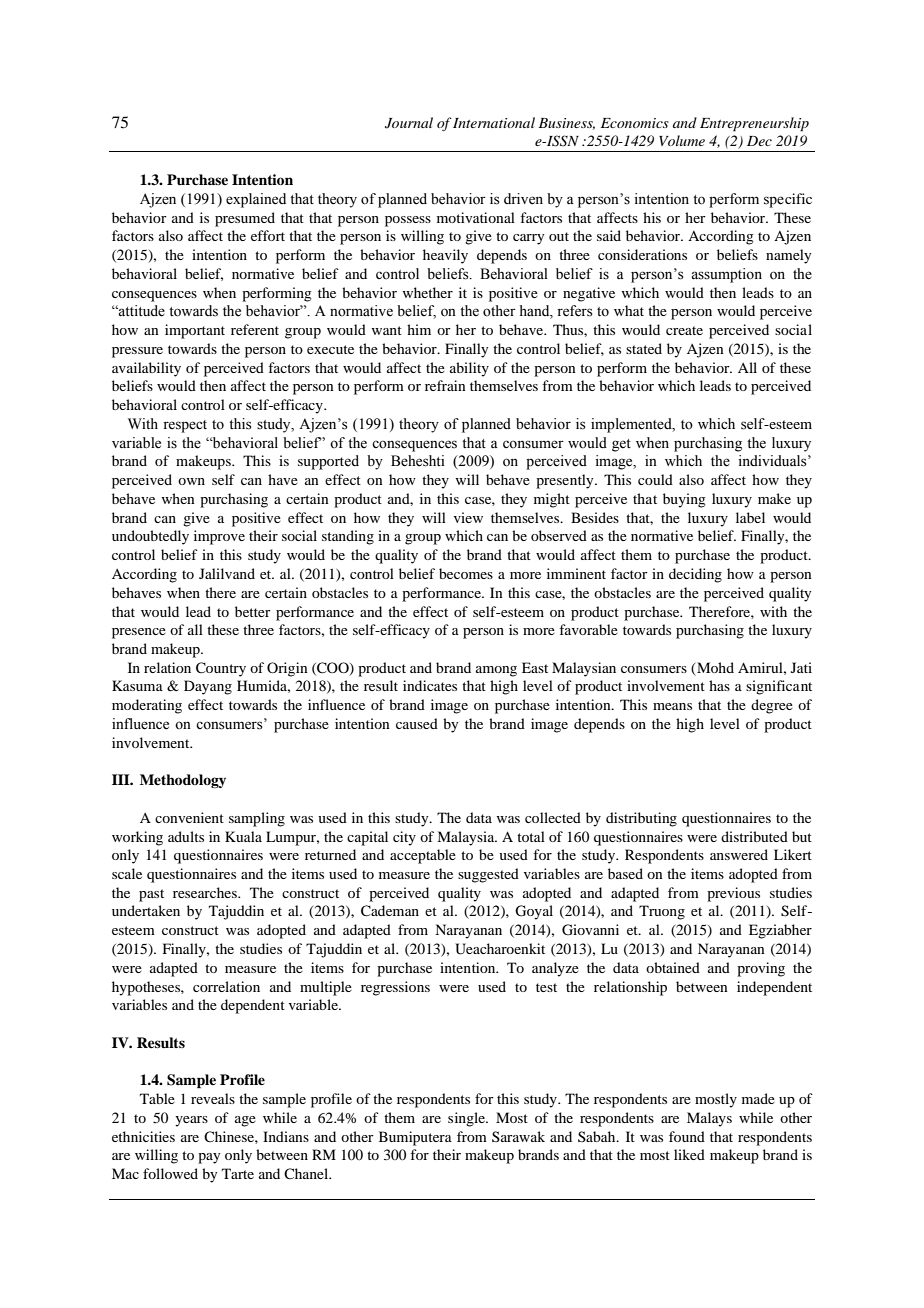  I want to click on pay, so click(209, 1158).
